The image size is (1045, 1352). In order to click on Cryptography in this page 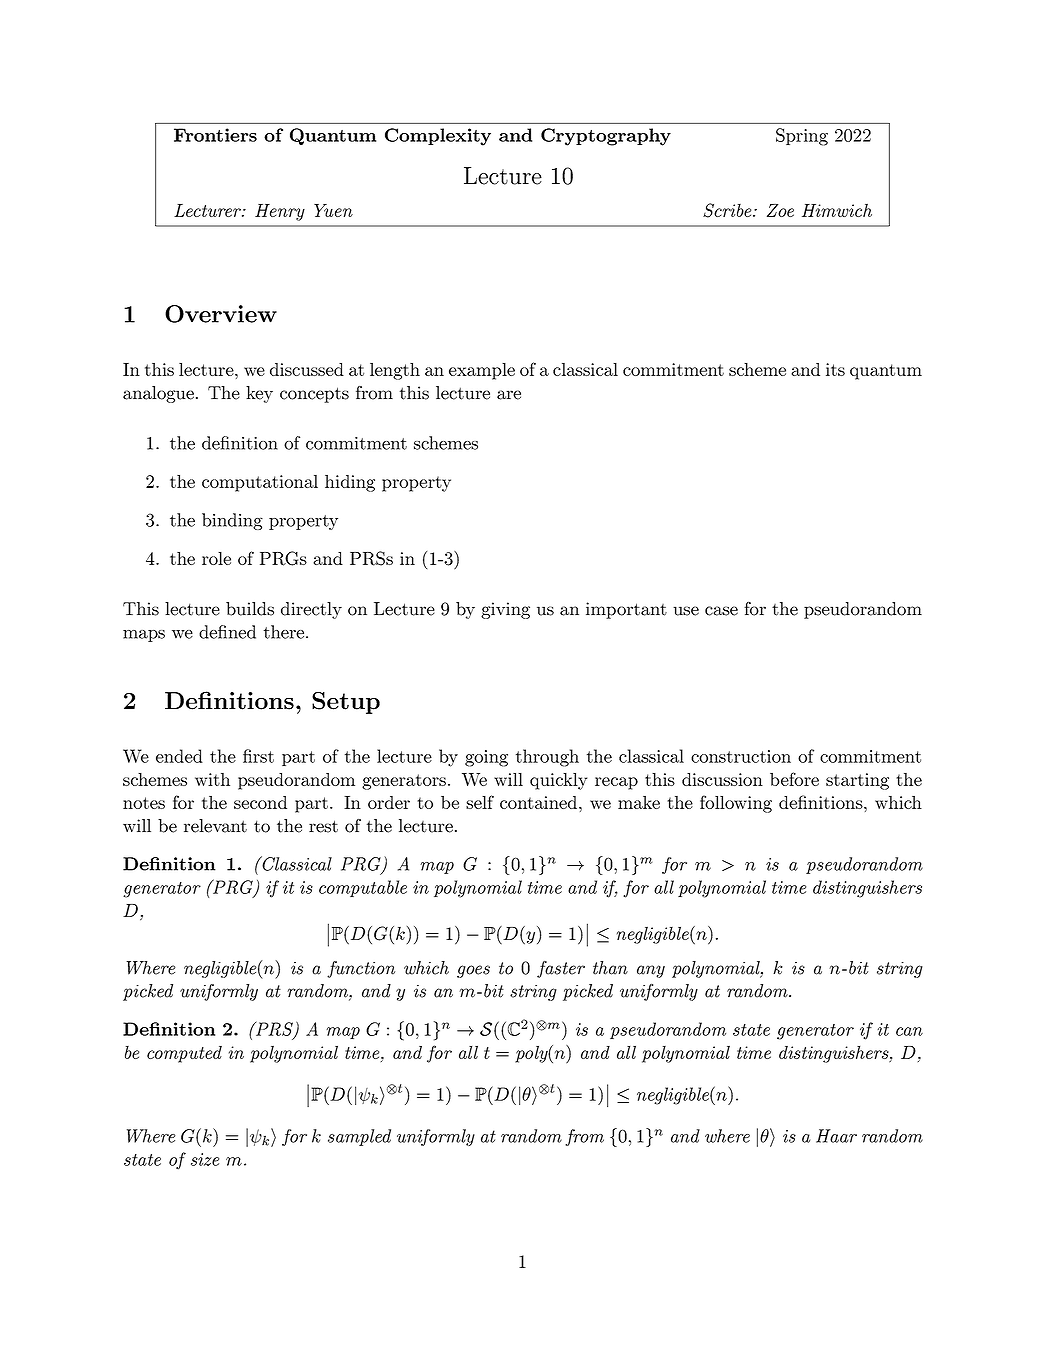, I will do `click(606, 137)`.
